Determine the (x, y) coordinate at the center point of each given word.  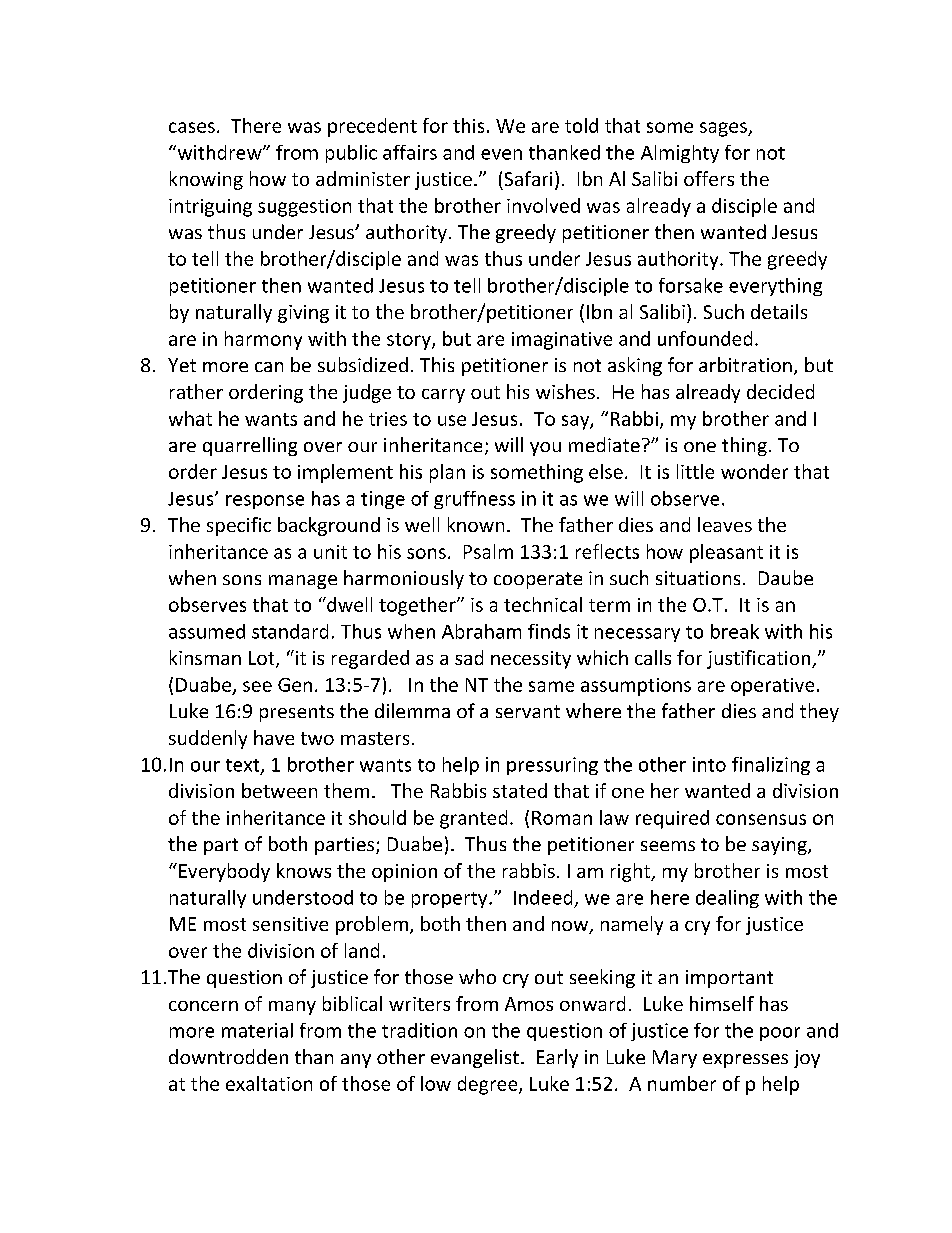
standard (290, 631)
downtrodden (228, 1056)
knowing (206, 180)
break (735, 631)
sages (724, 129)
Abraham (481, 631)
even (501, 154)
